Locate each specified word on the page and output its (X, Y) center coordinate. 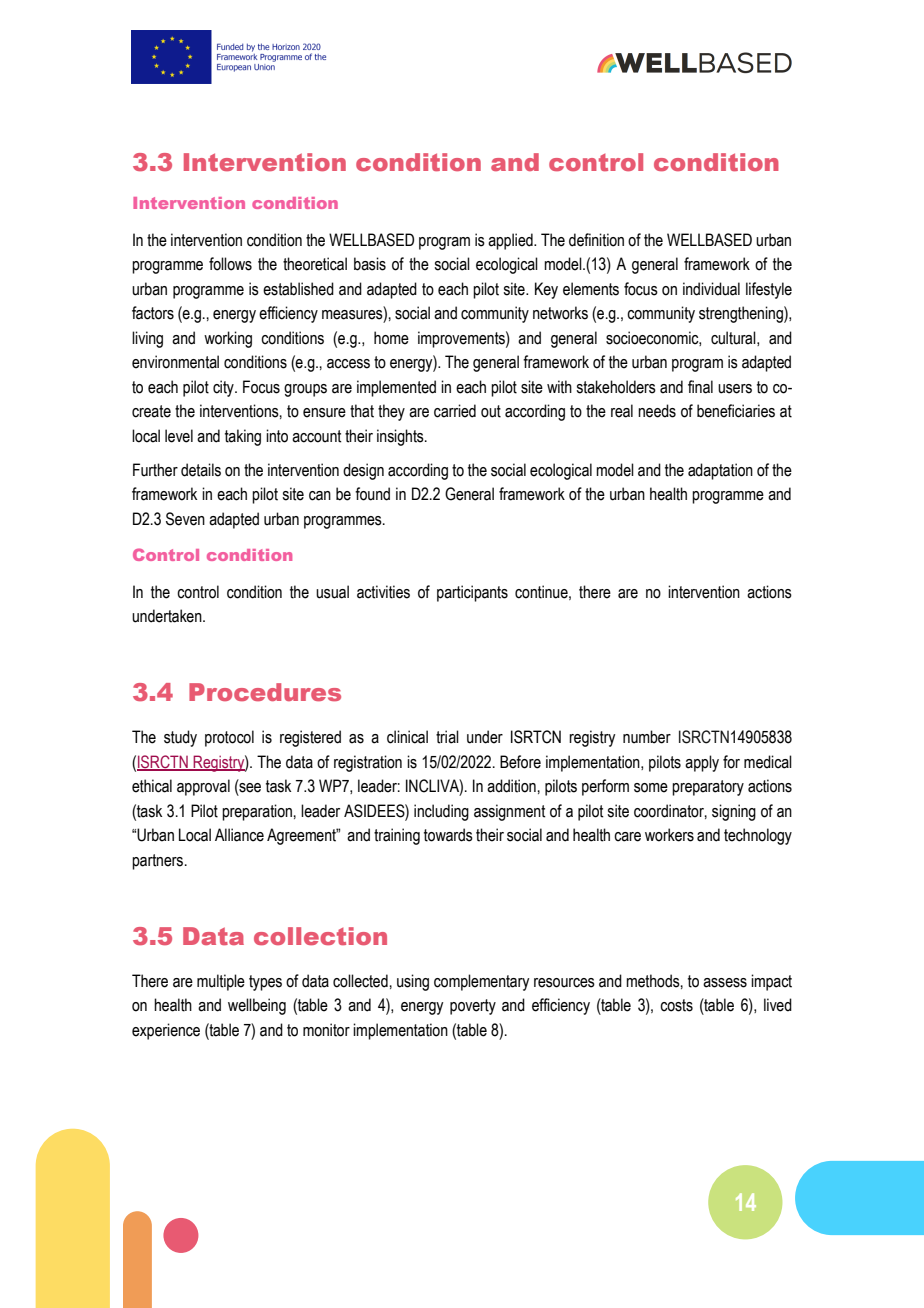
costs (676, 1005)
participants (472, 593)
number (647, 737)
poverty (473, 1007)
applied (511, 241)
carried (455, 411)
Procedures (265, 692)
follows (230, 264)
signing (734, 812)
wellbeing (257, 1006)
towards (448, 835)
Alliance (239, 835)
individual (711, 289)
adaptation (720, 471)
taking (243, 437)
